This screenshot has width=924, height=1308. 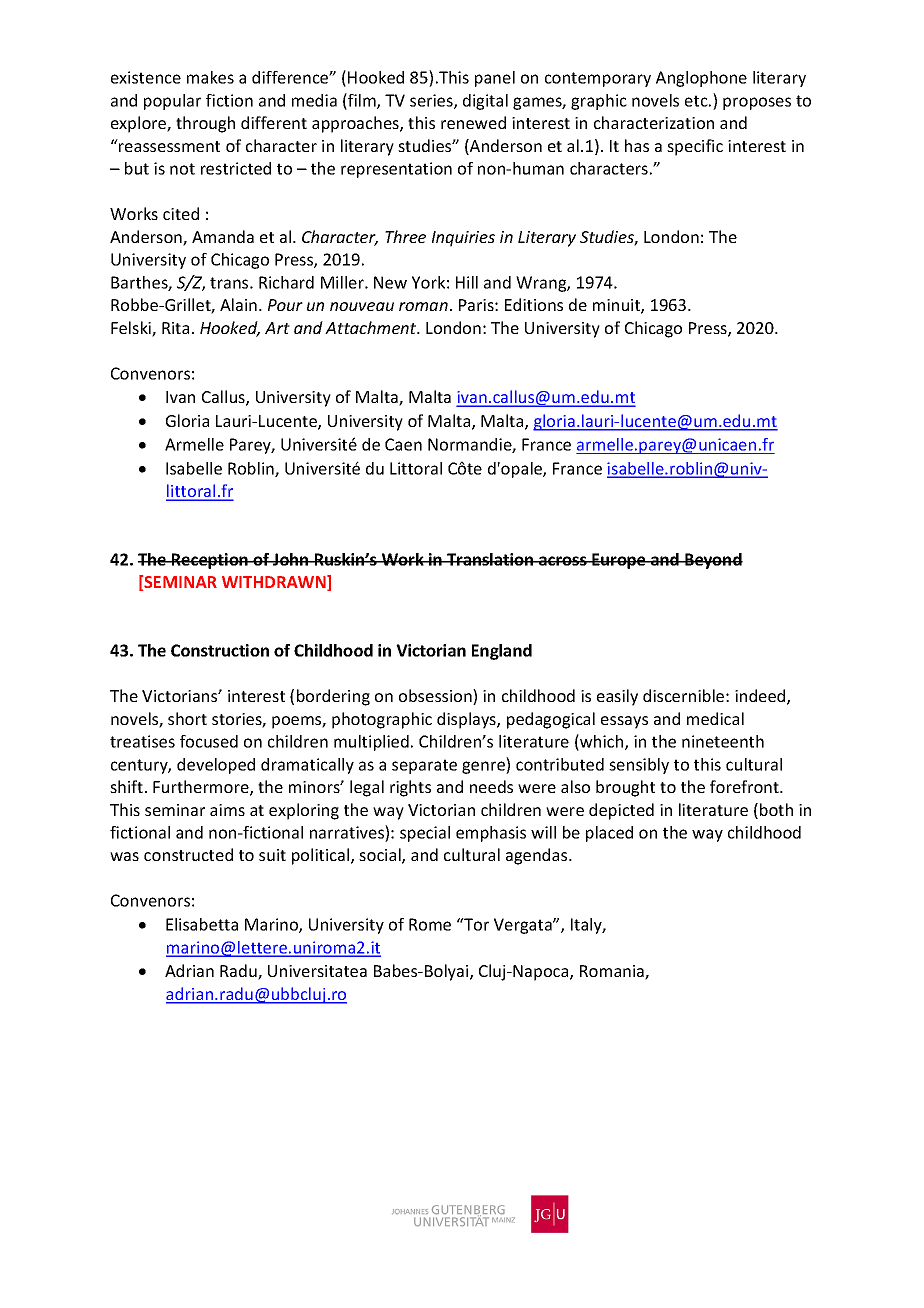 I want to click on Reception, so click(x=210, y=561).
